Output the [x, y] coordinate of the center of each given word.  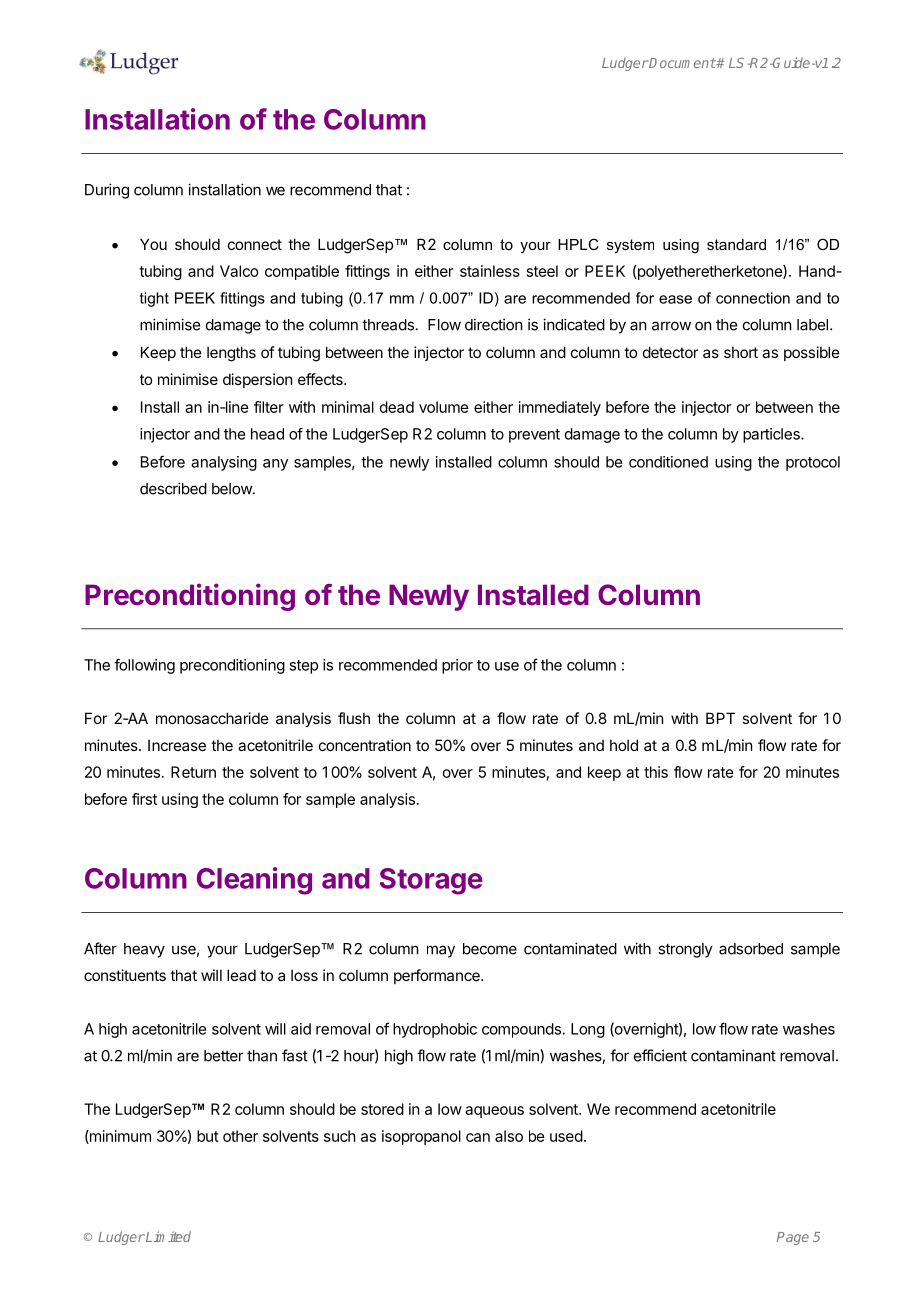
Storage [431, 881]
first [144, 799]
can [478, 1137]
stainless [490, 271]
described [173, 488]
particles [772, 435]
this [656, 772]
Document [682, 63]
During [107, 191]
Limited [167, 1236]
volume [444, 407]
